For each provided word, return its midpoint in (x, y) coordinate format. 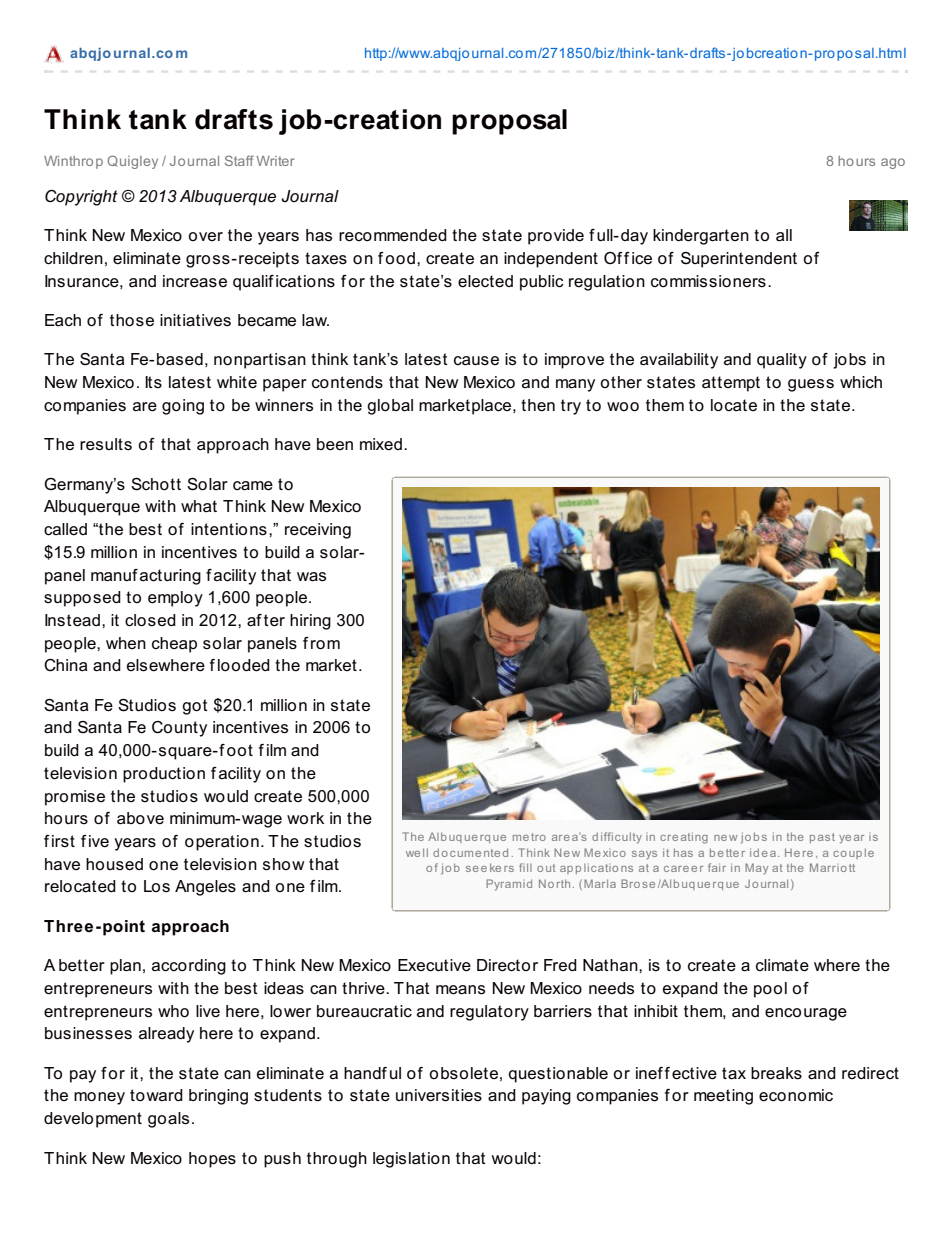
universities (439, 1095)
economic (796, 1095)
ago (893, 163)
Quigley (132, 162)
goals (168, 1120)
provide (556, 237)
